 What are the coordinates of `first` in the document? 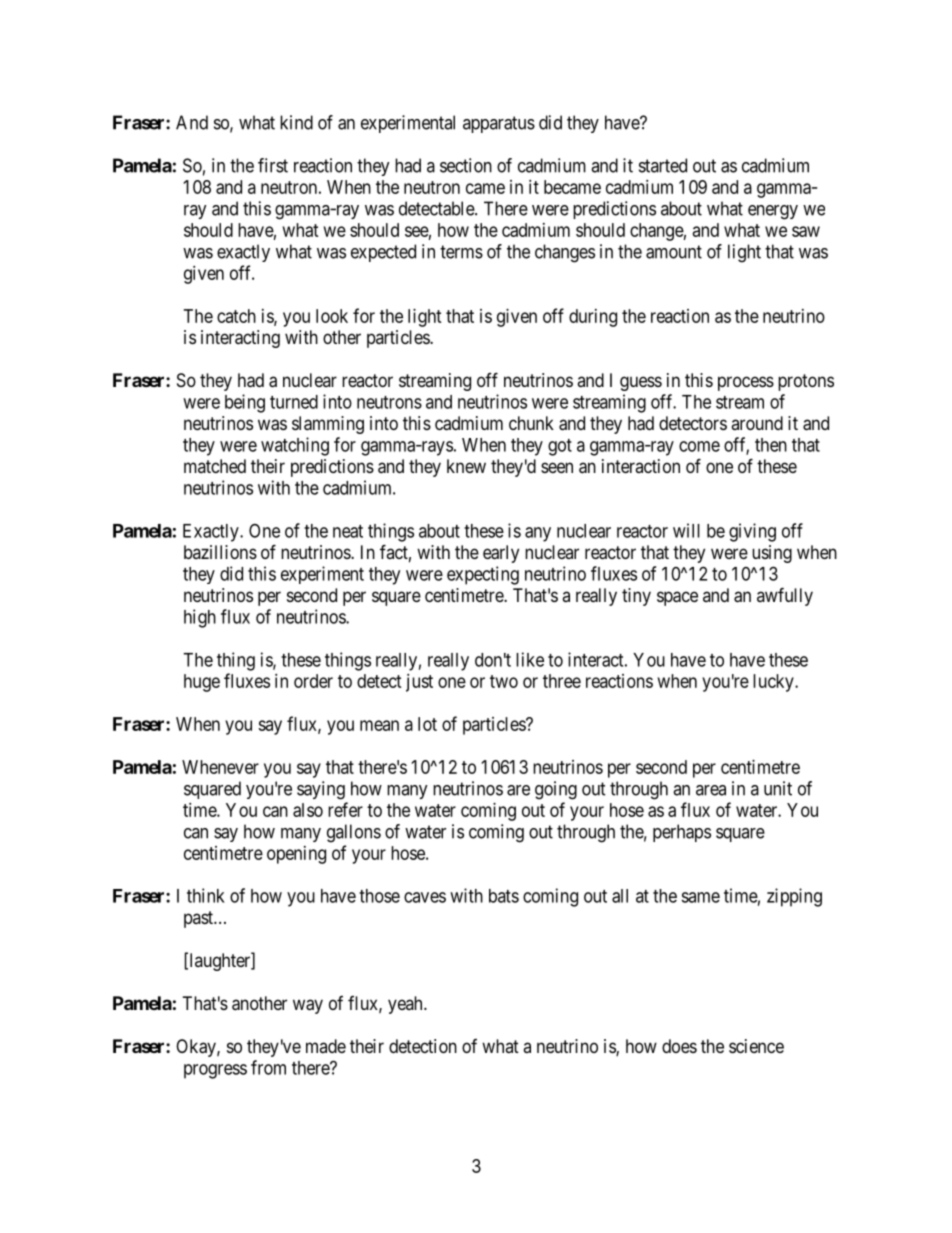 It's located at (273, 165).
